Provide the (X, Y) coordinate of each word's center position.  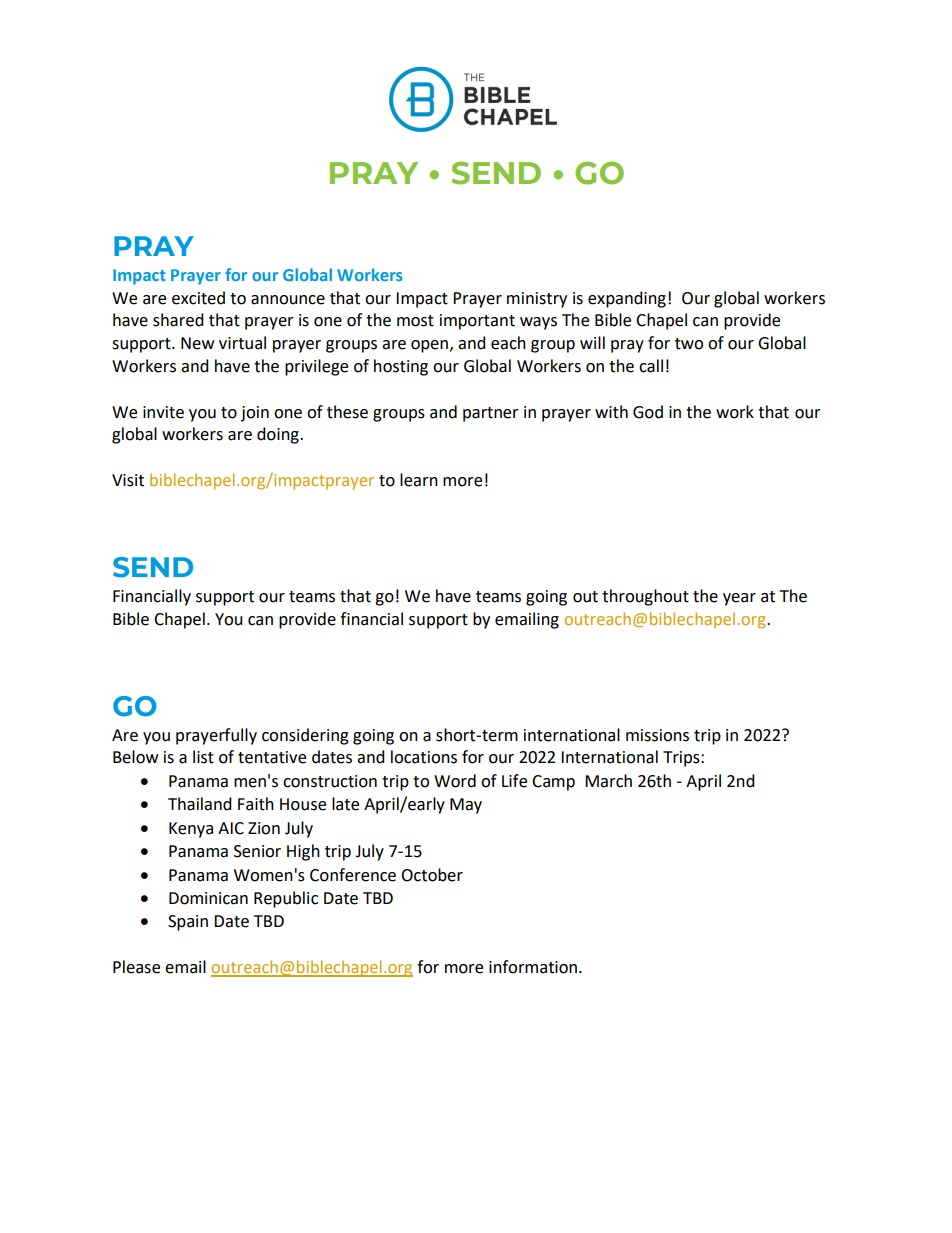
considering (305, 736)
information (533, 967)
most (415, 321)
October (432, 875)
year (739, 599)
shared (178, 320)
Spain (188, 923)
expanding (627, 299)
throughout (645, 597)
